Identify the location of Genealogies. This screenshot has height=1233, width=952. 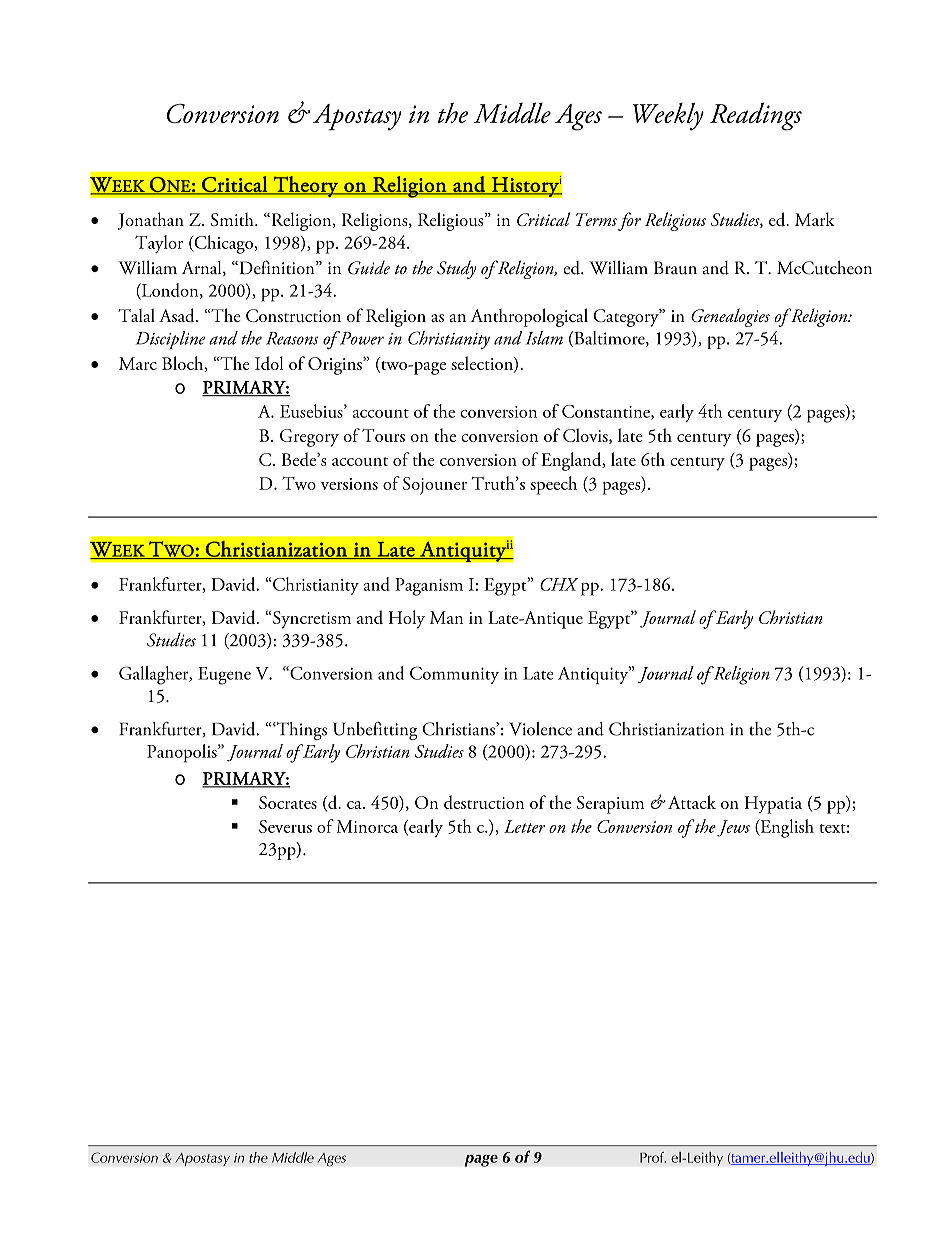
(730, 317).
